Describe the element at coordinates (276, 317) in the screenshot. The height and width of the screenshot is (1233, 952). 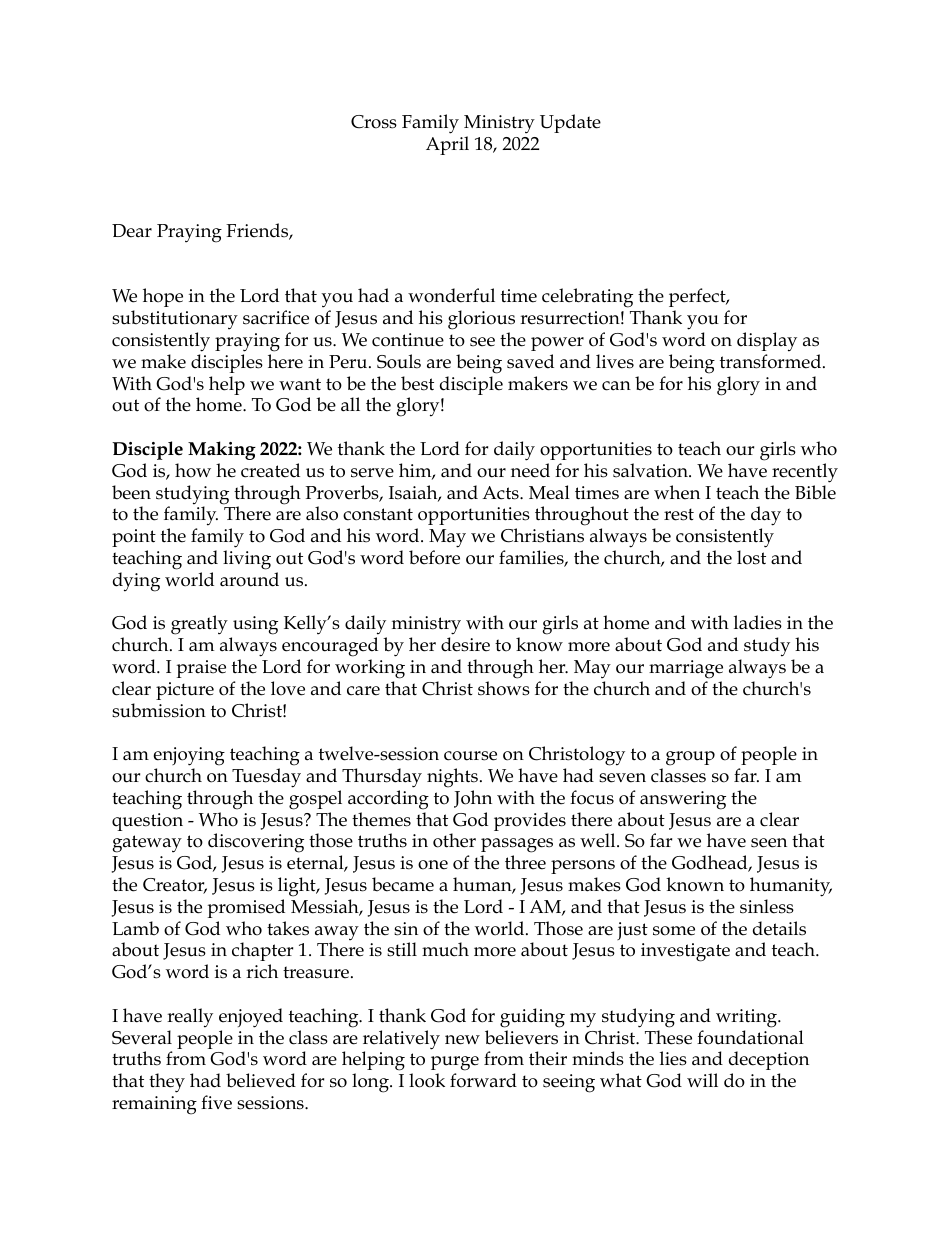
I see `sacrifice` at that location.
